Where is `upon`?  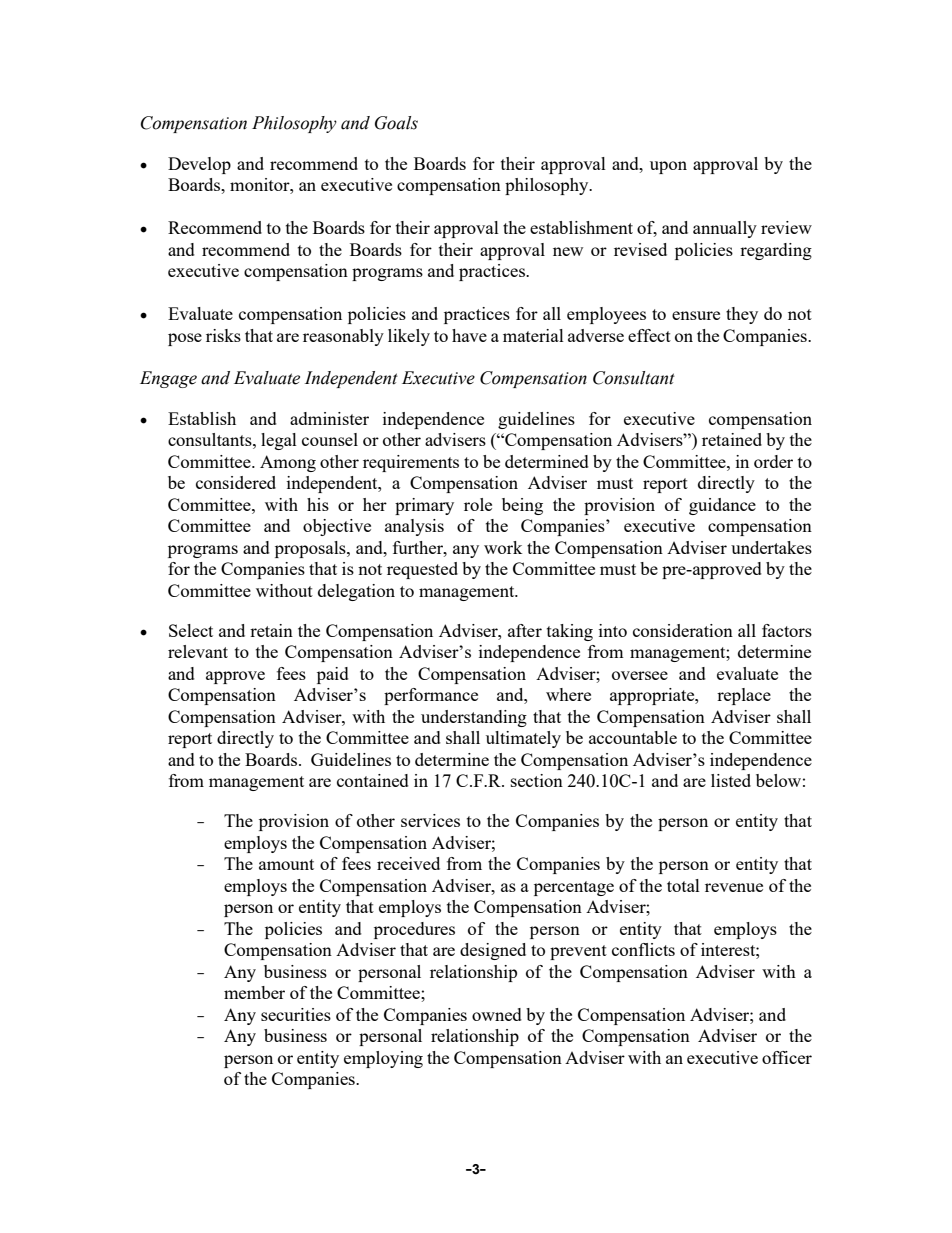
upon is located at coordinates (668, 167).
